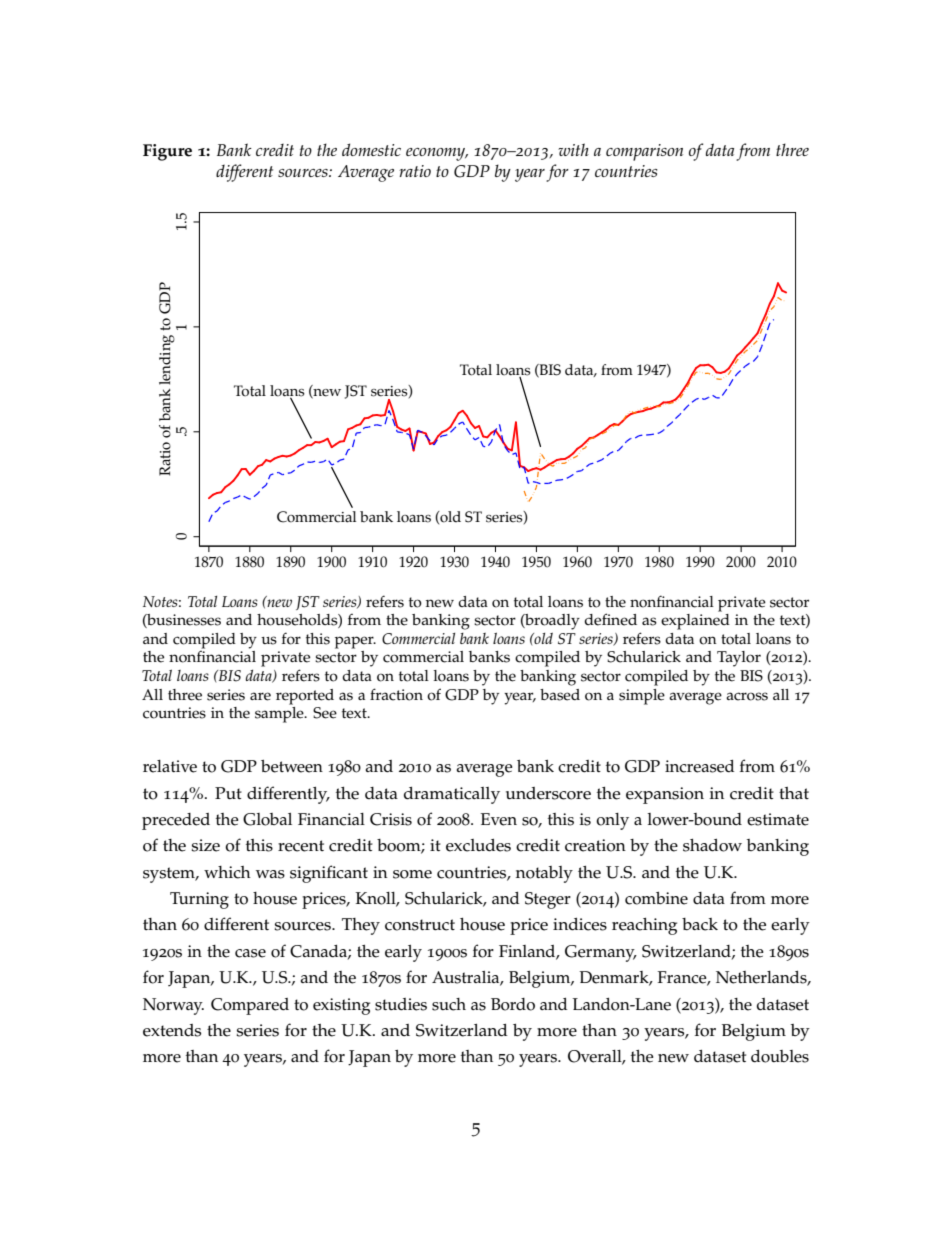 Image resolution: width=952 pixels, height=1233 pixels. Describe the element at coordinates (280, 715) in the screenshot. I see `sample` at that location.
